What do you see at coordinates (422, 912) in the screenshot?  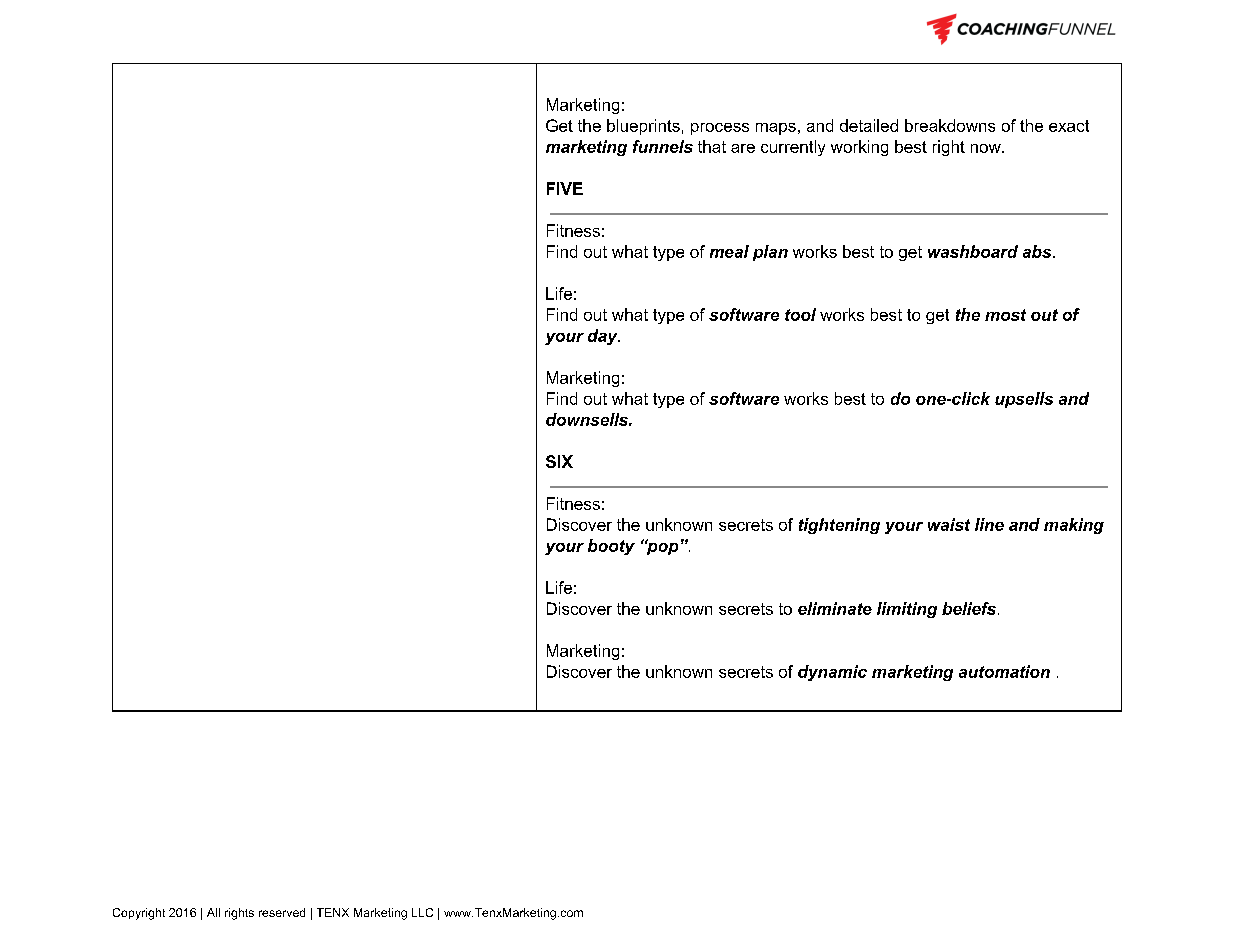 I see `LLC` at bounding box center [422, 912].
